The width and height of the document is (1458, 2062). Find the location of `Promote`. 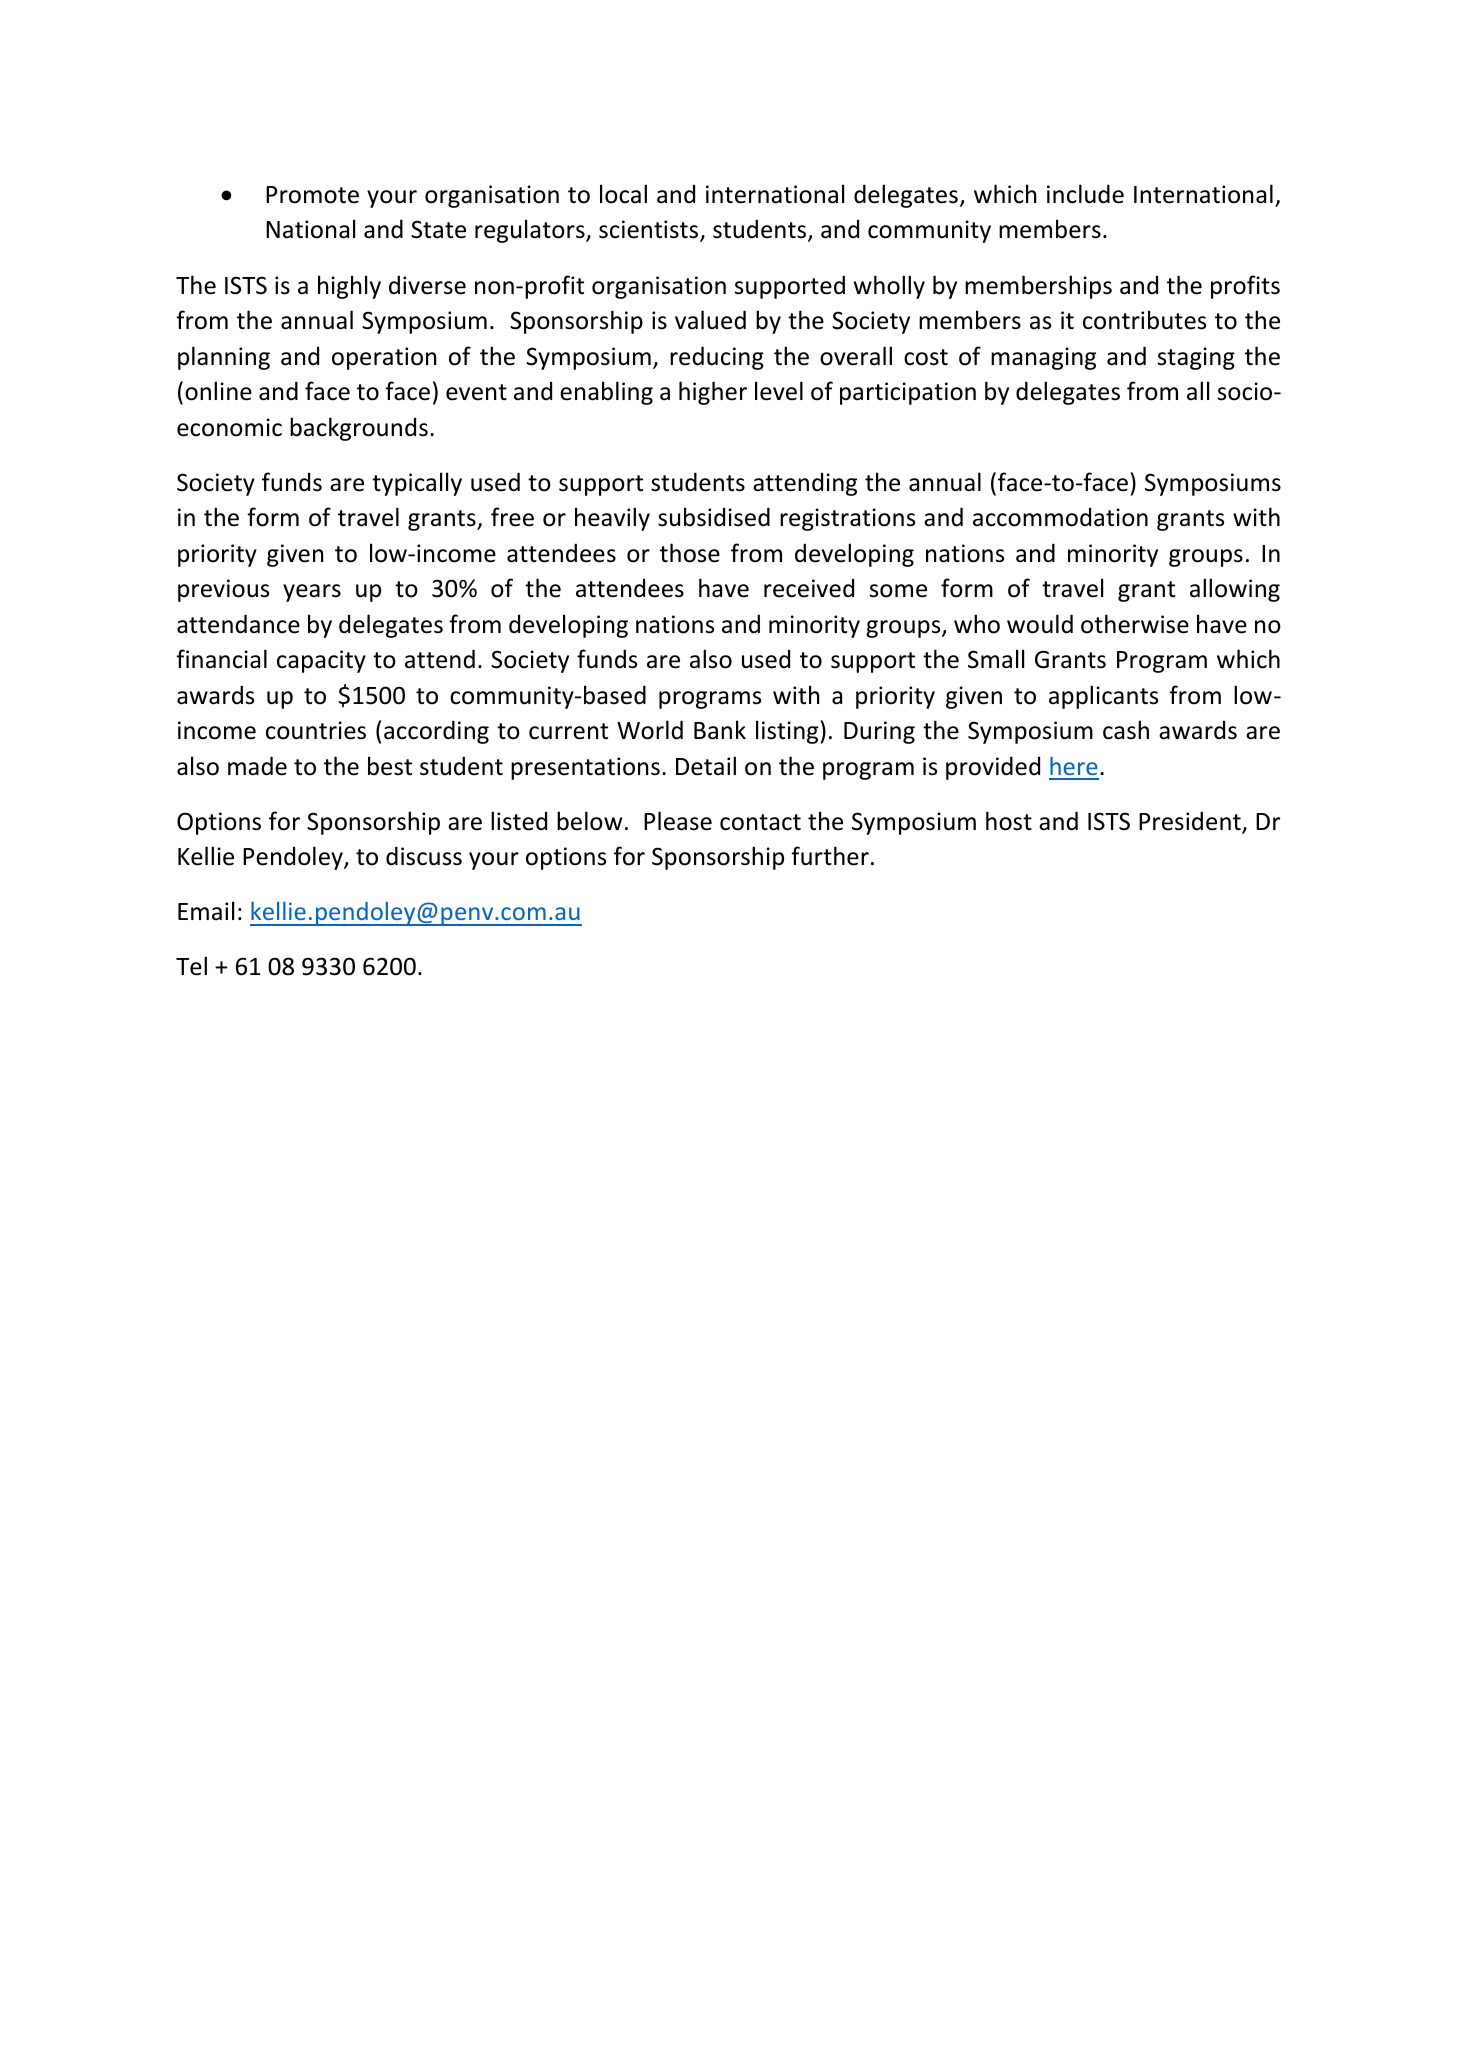

Promote is located at coordinates (312, 195).
